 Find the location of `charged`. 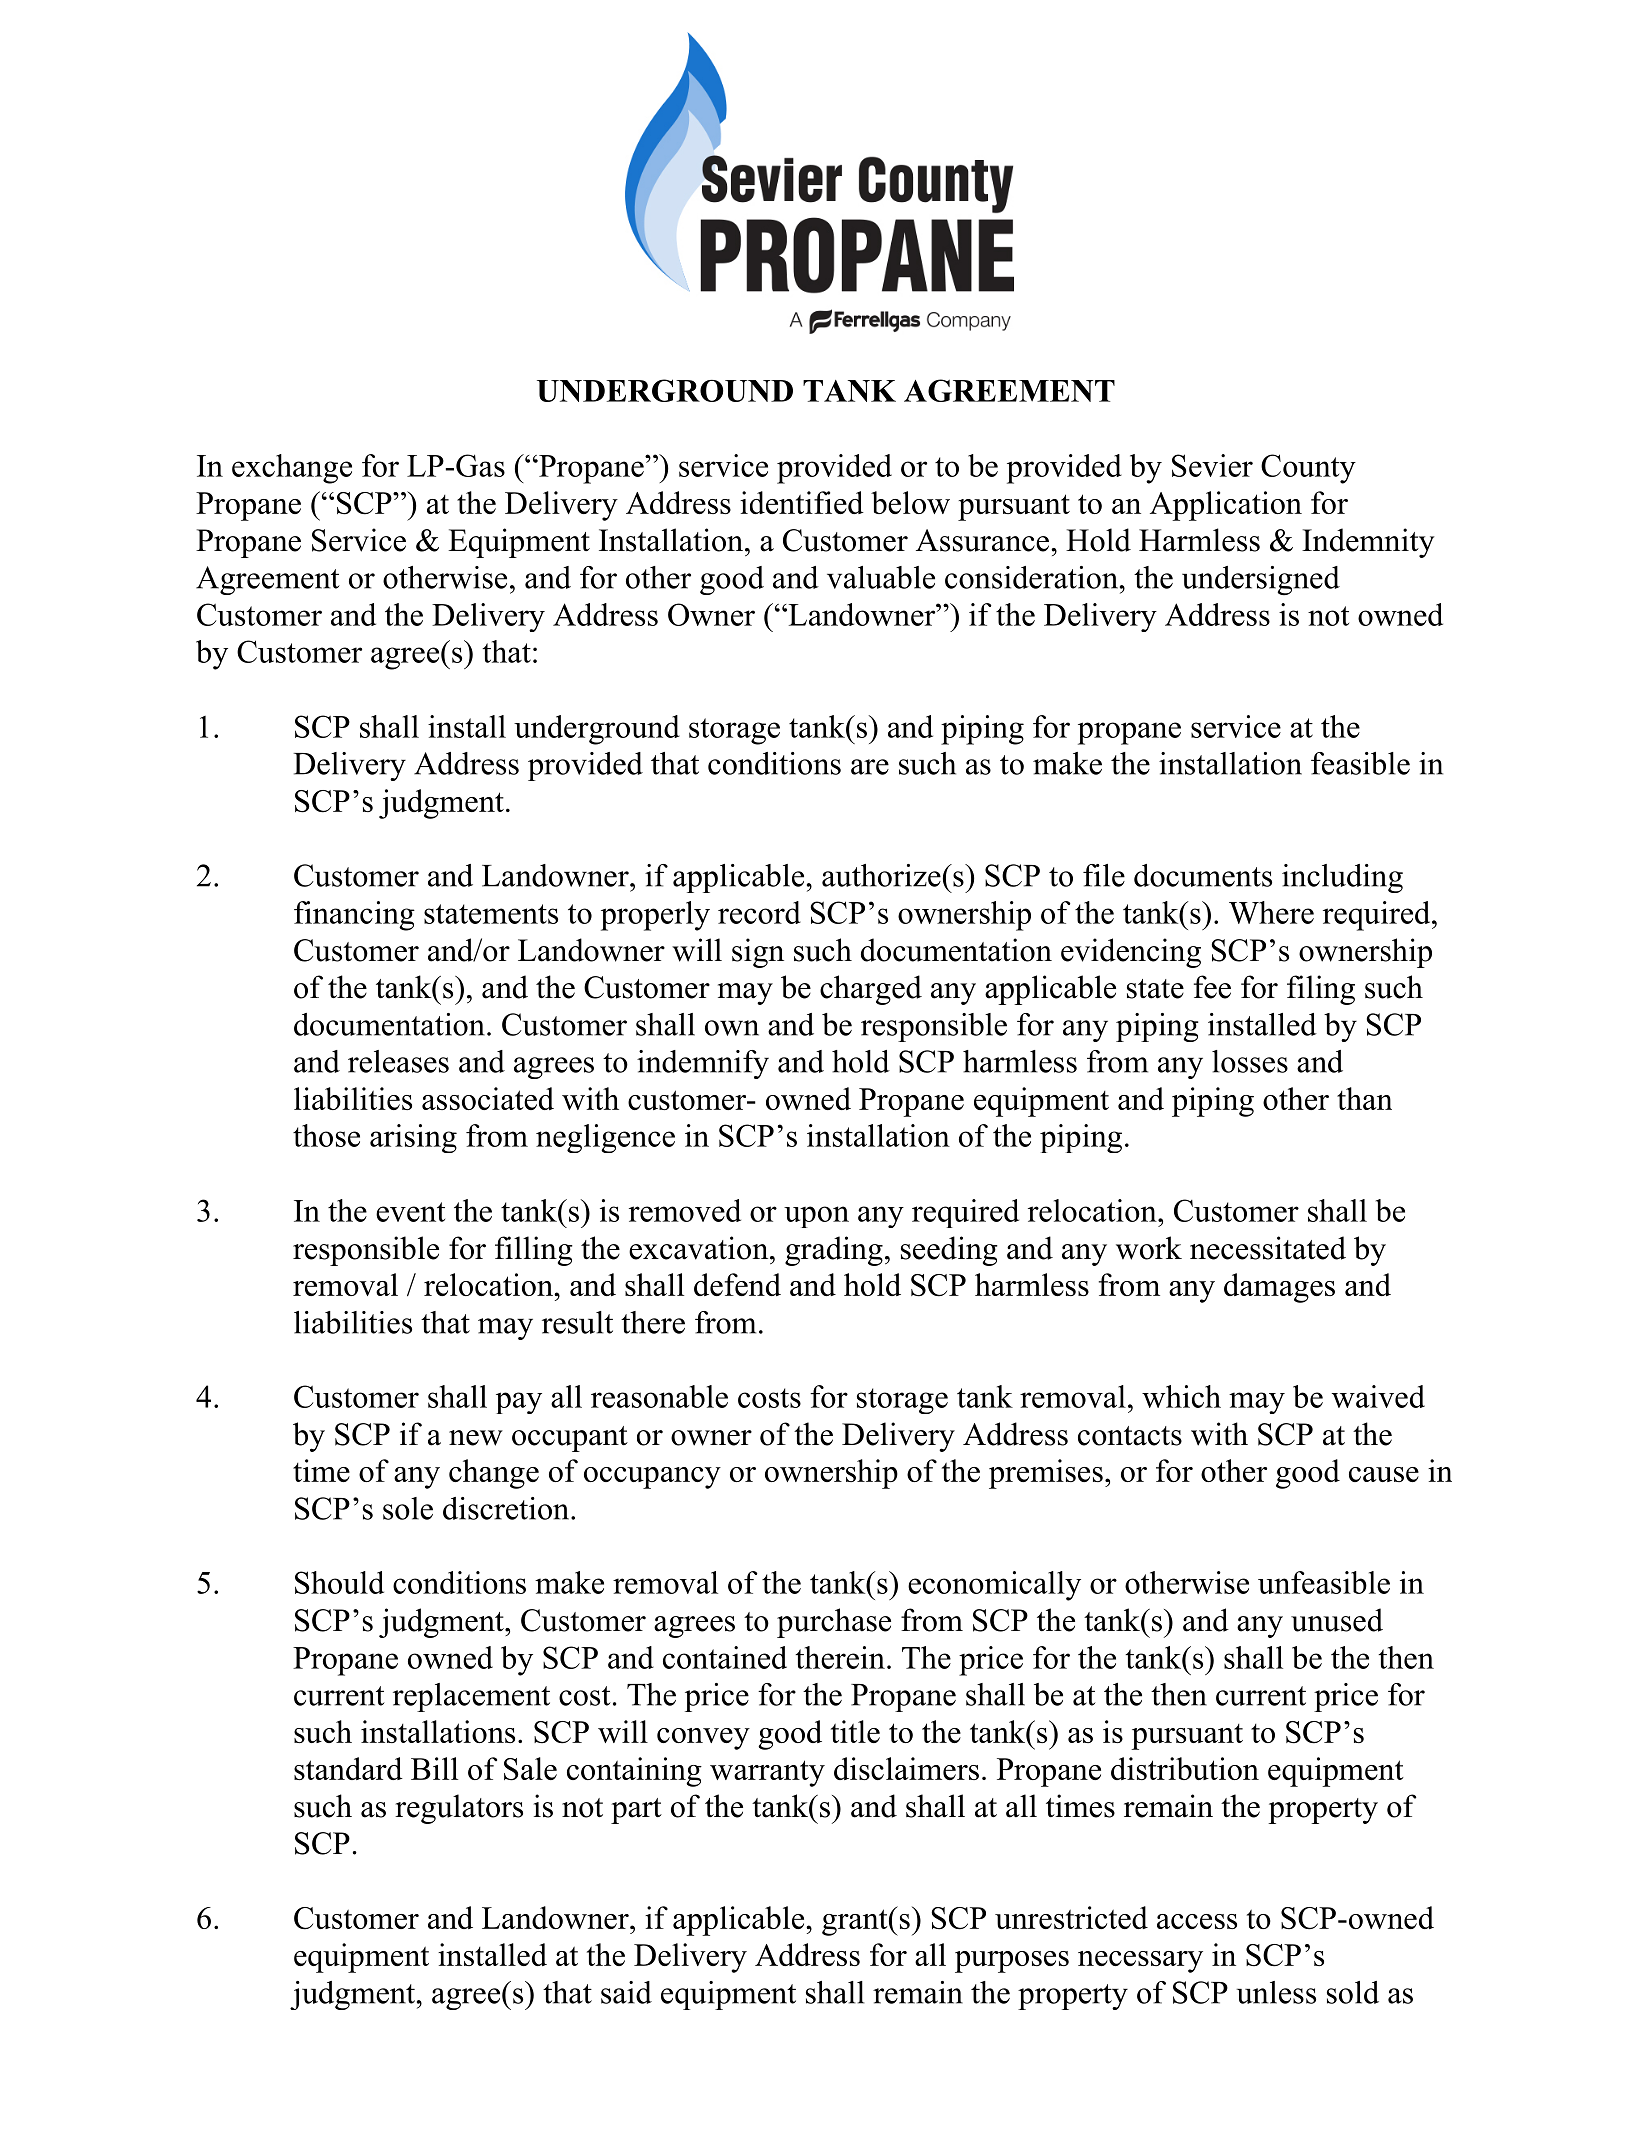

charged is located at coordinates (871, 990).
